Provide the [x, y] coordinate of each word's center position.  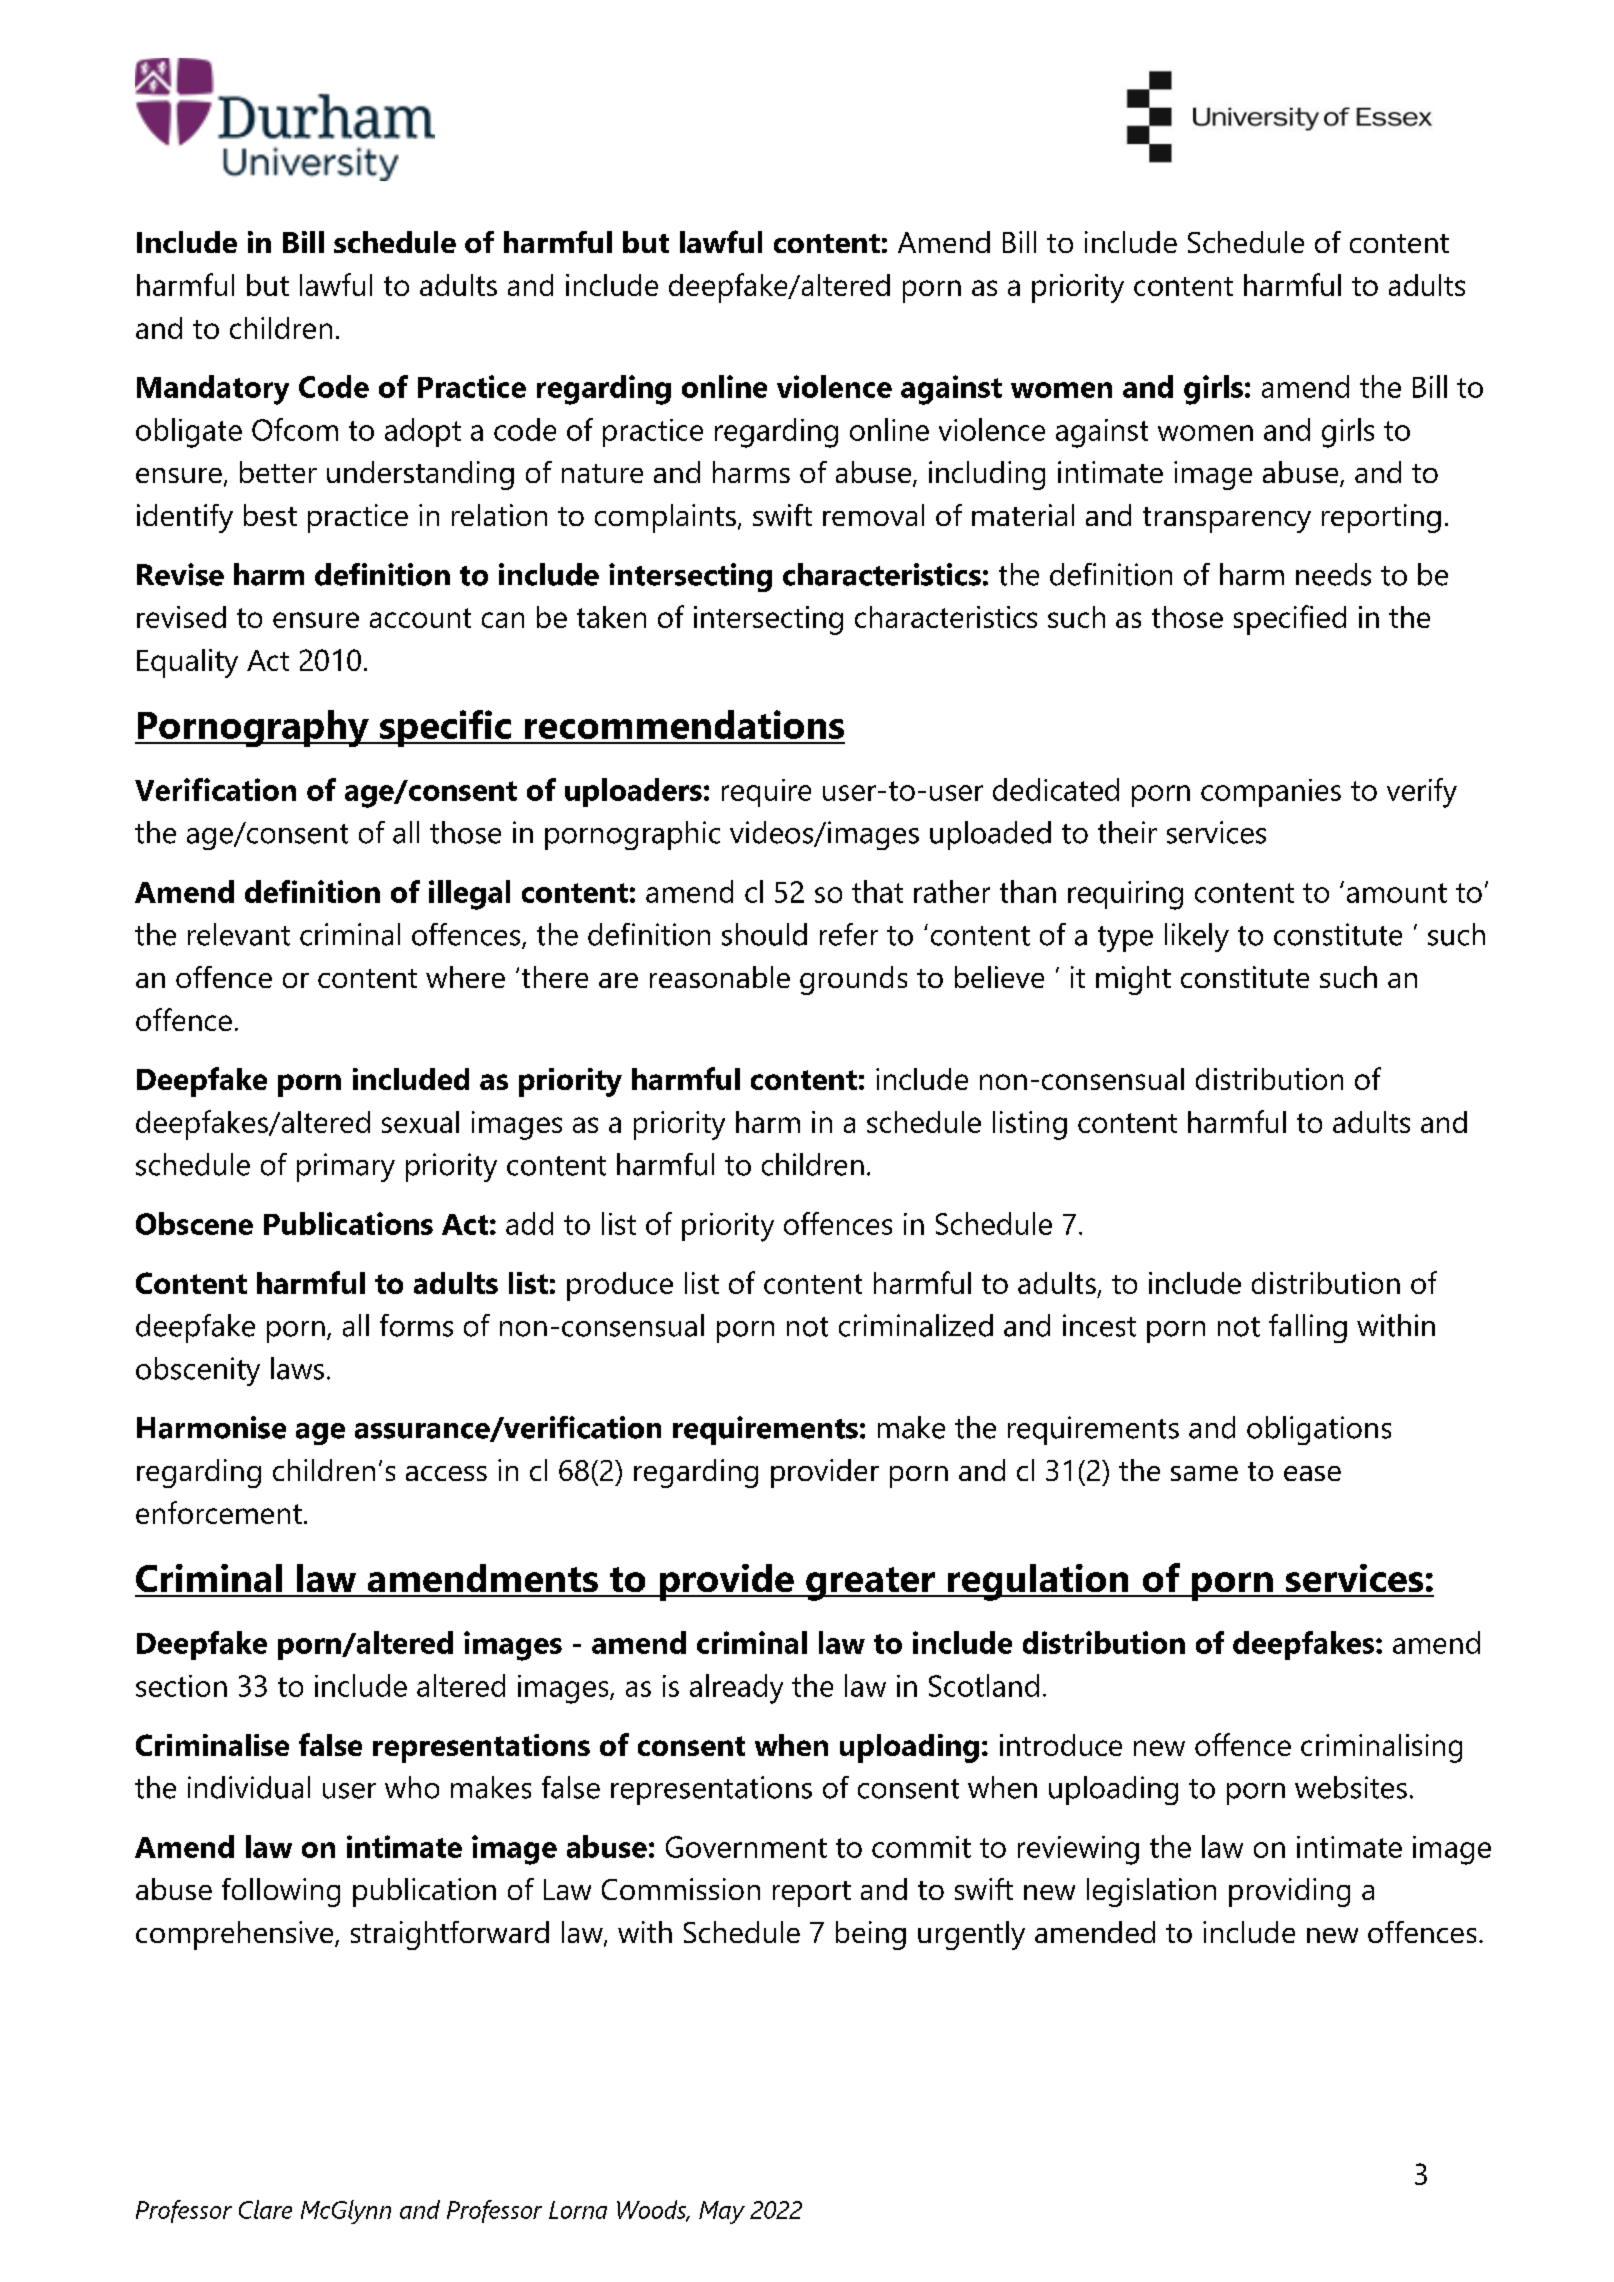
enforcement [219, 1512]
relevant [239, 934]
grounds [853, 980]
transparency [1227, 520]
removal [873, 515]
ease [1312, 1473]
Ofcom [295, 429]
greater [870, 1584]
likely [1197, 937]
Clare [265, 2209]
